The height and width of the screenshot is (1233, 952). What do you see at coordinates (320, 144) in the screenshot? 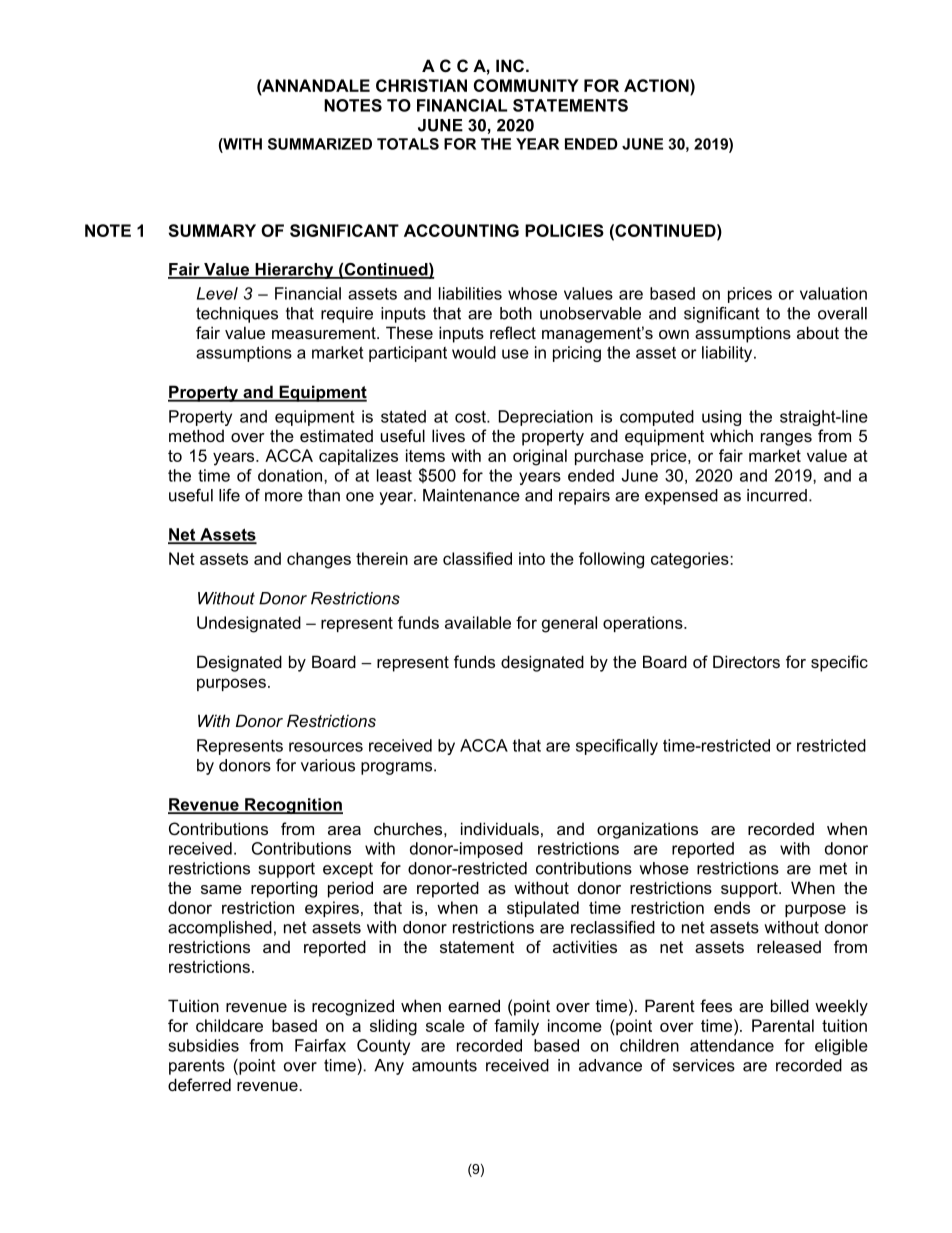
I see `SUMMARIZED` at bounding box center [320, 144].
